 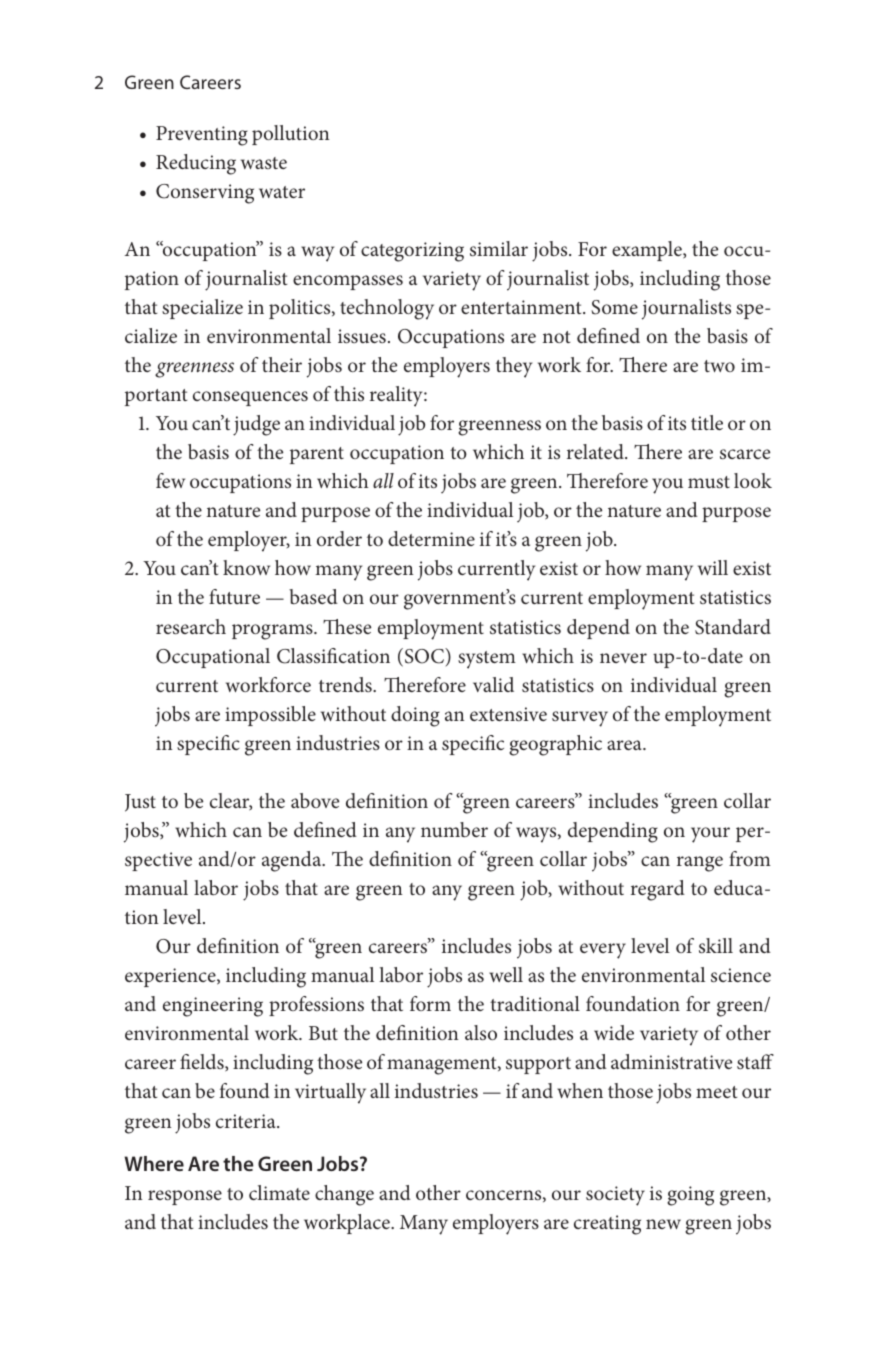 I want to click on change, so click(x=344, y=1195).
